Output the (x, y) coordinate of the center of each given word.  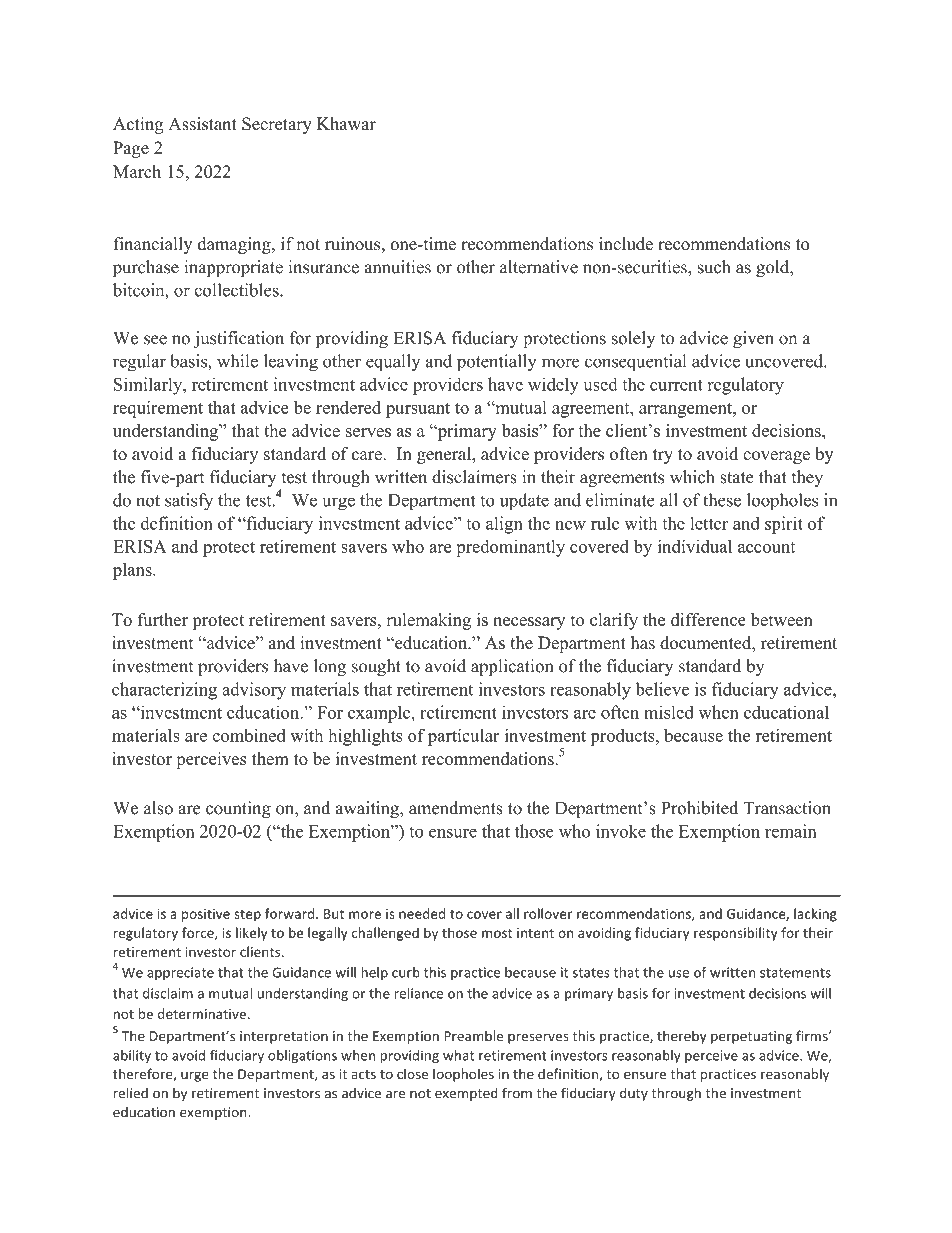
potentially (496, 363)
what (458, 1055)
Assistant (202, 124)
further (163, 619)
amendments (456, 808)
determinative (202, 1013)
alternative (539, 267)
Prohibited (699, 808)
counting (238, 809)
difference (708, 619)
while (237, 361)
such (714, 267)
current (676, 385)
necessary (529, 623)
